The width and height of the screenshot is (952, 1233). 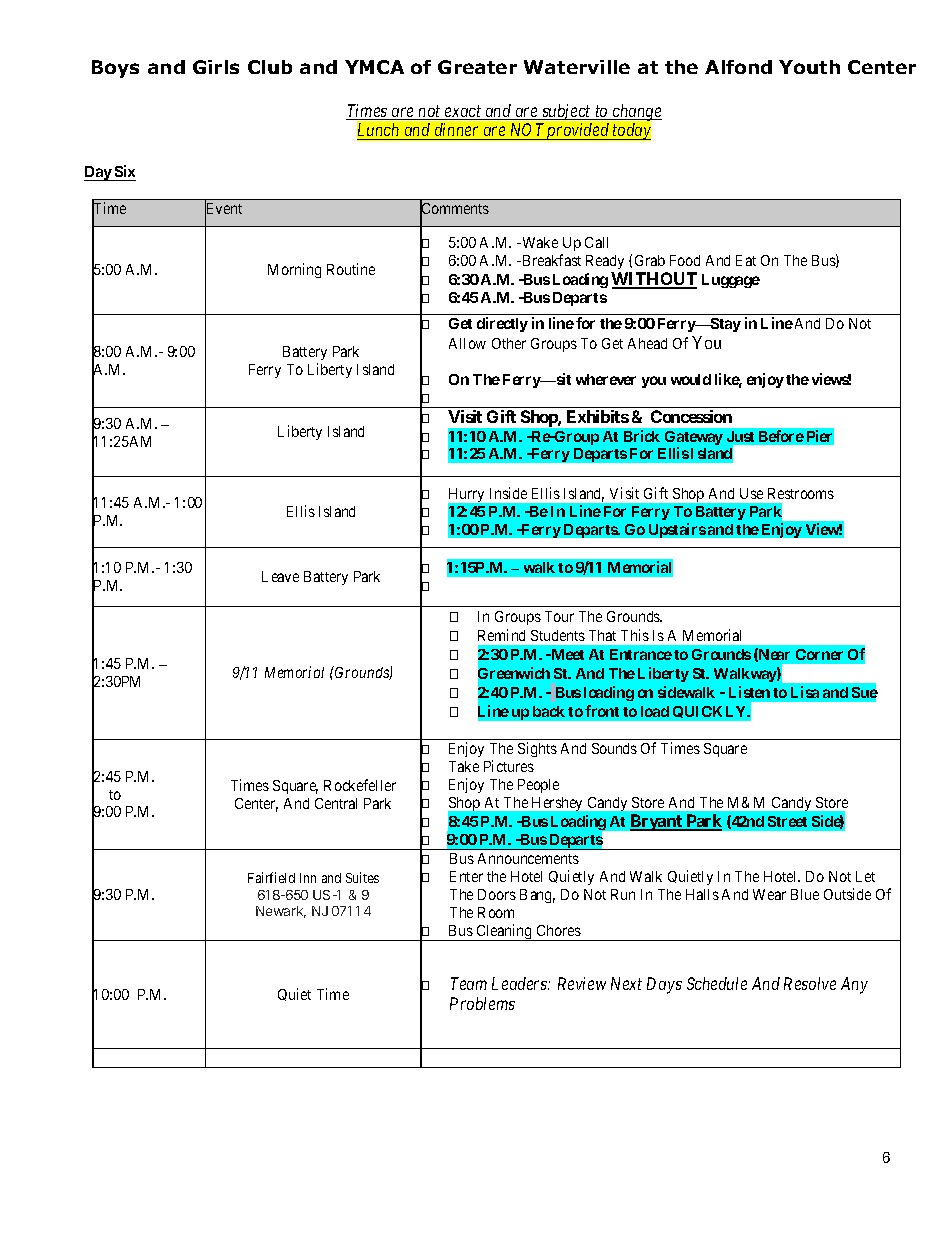 I want to click on Pictures, so click(x=509, y=766).
